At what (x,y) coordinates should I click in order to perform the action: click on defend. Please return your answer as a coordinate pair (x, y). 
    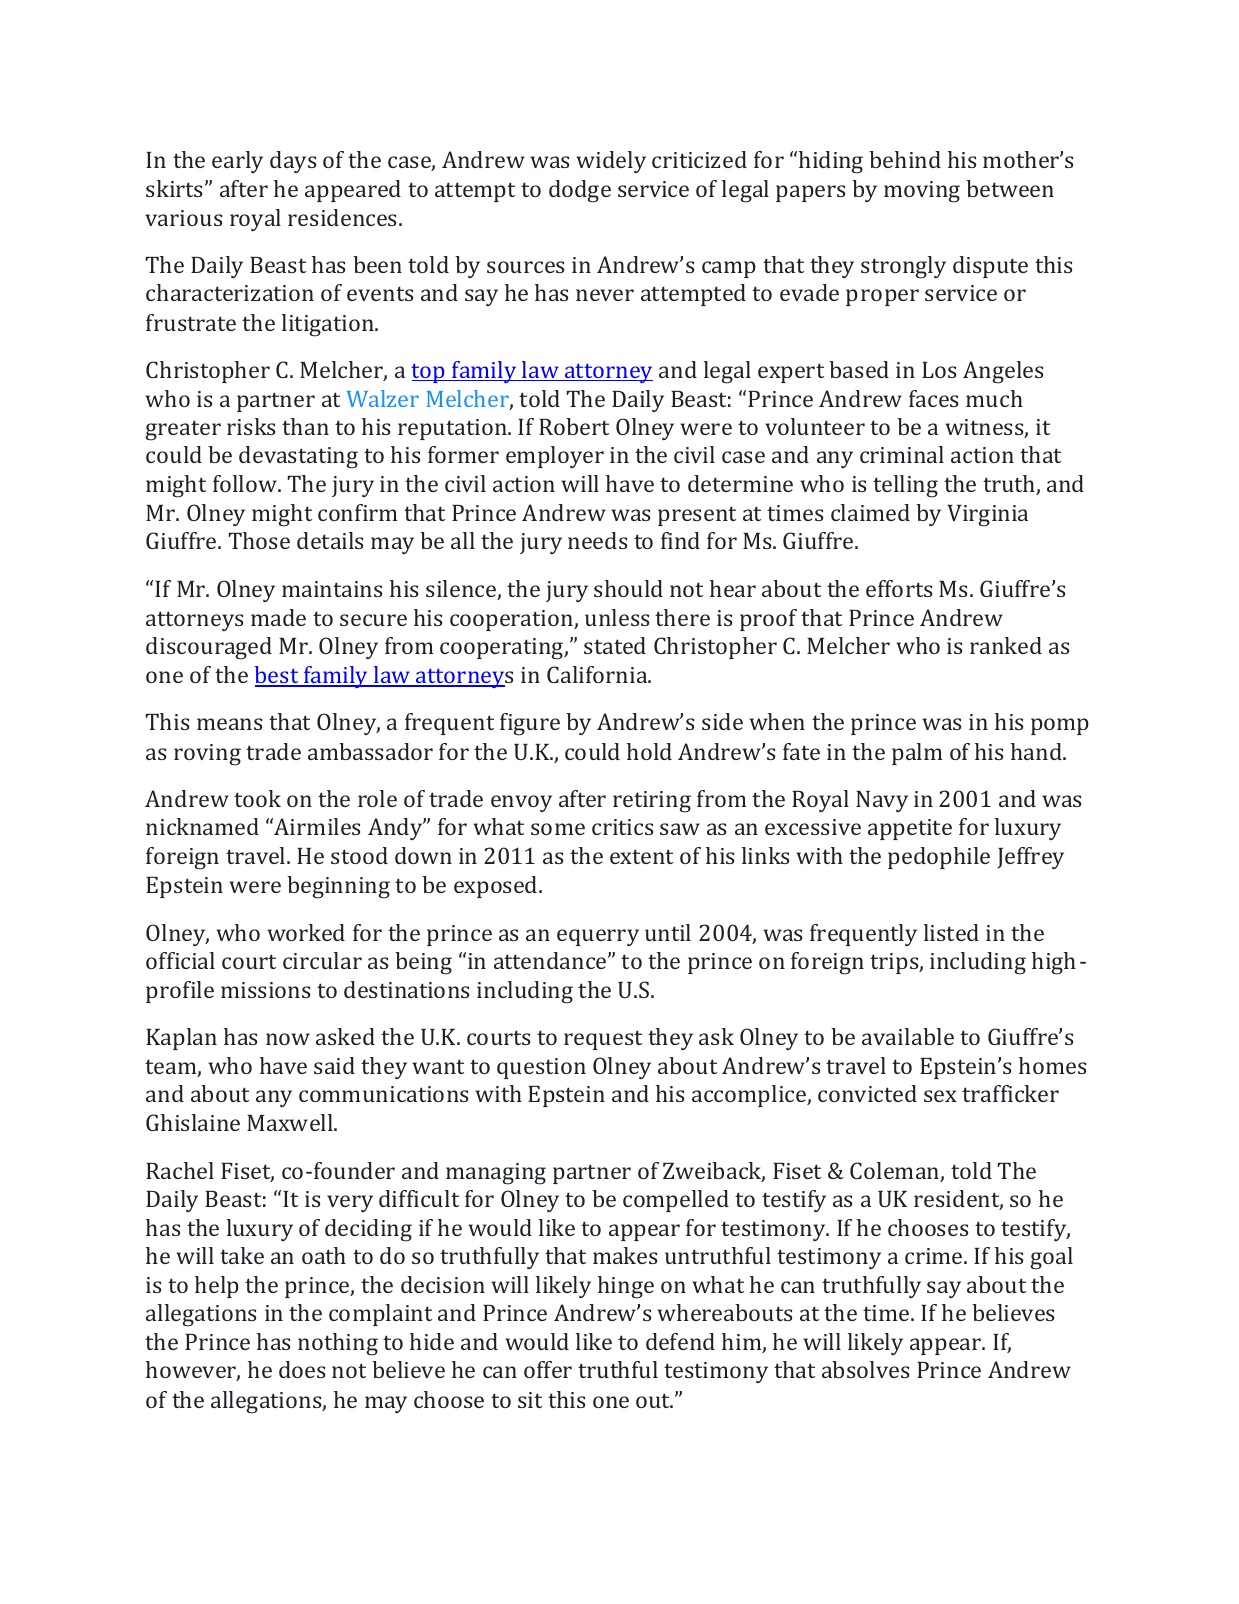
    Looking at the image, I should click on (680, 1341).
